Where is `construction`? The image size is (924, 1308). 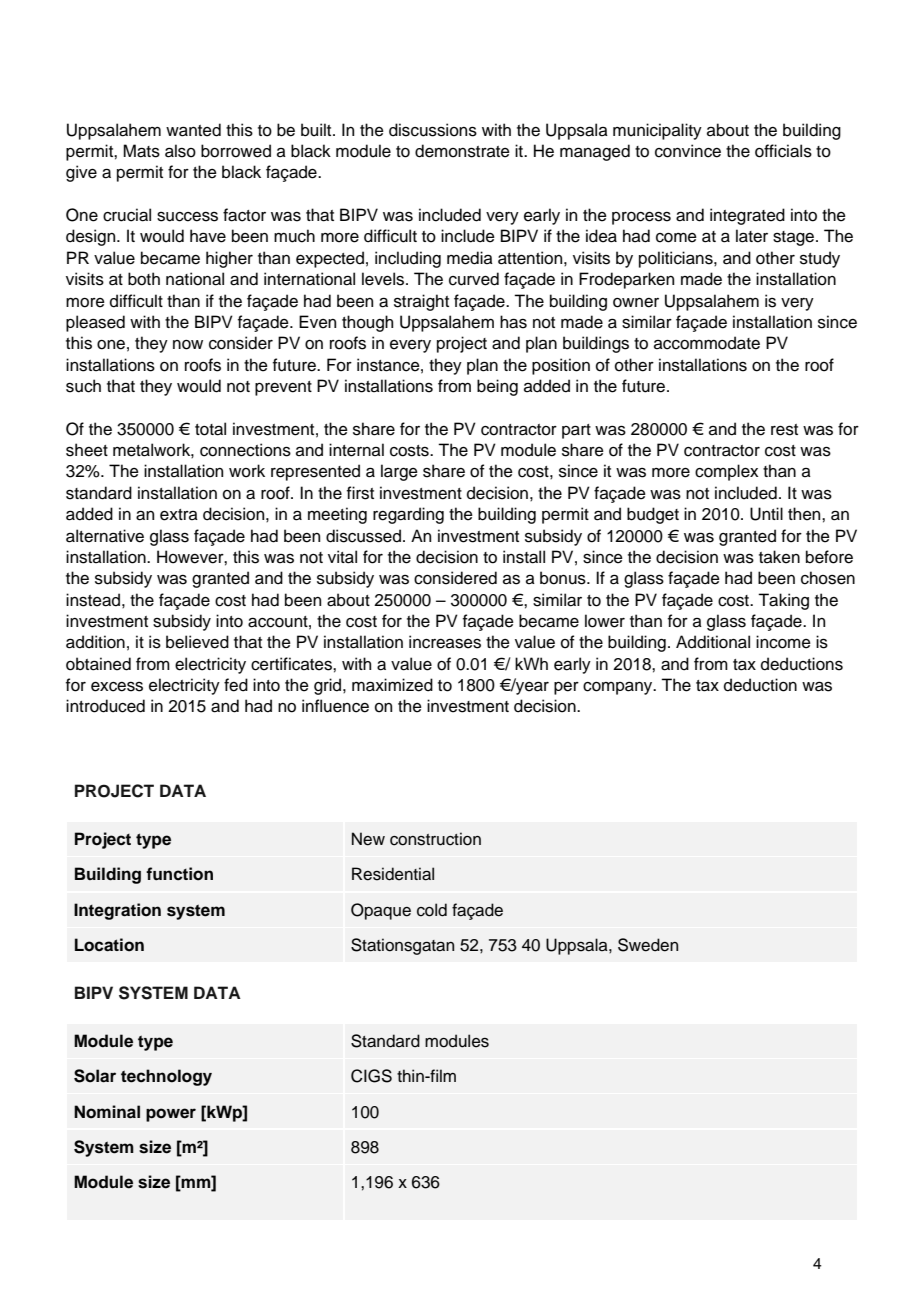
construction is located at coordinates (435, 839).
